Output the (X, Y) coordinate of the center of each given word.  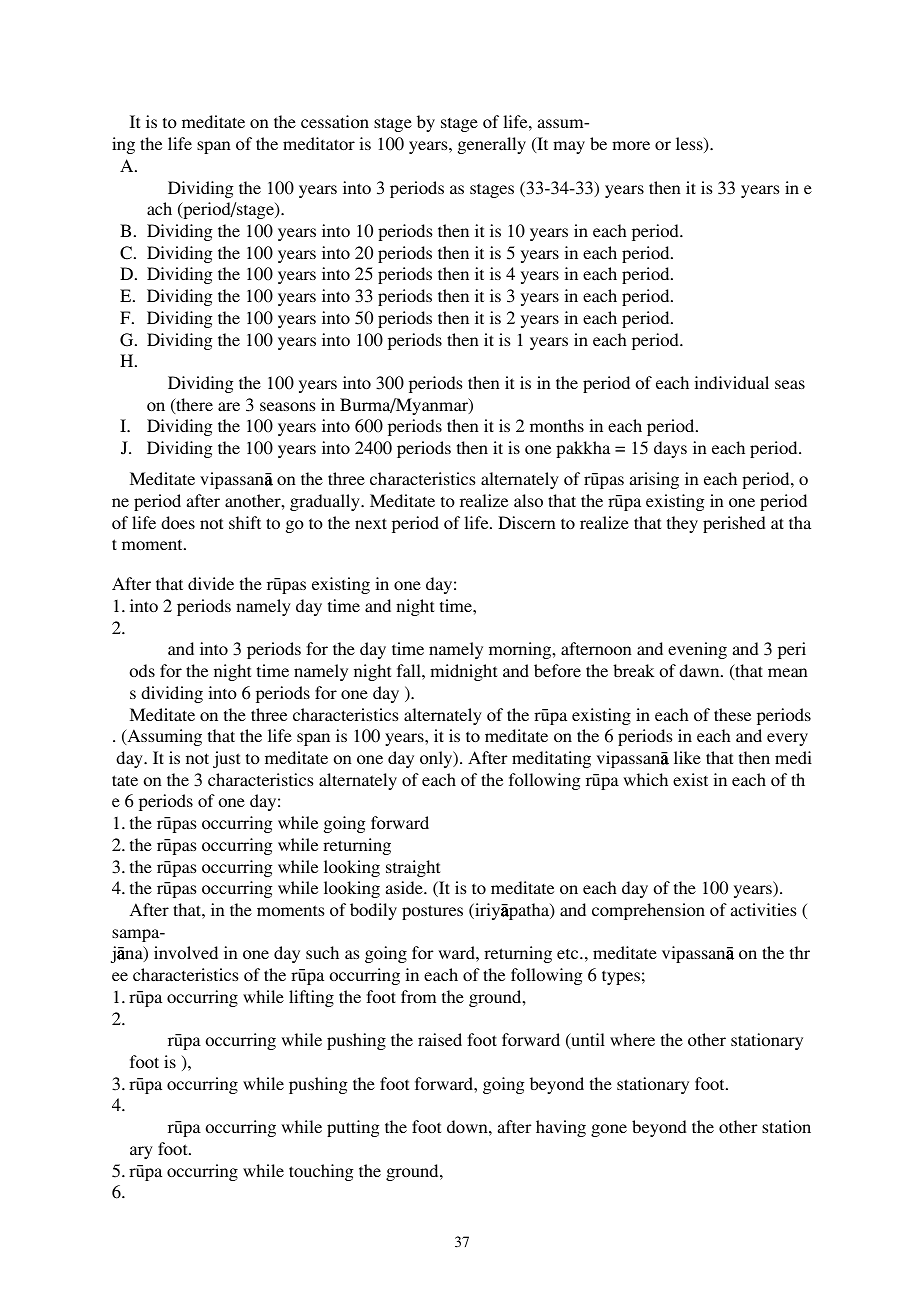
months (557, 425)
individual (732, 382)
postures (432, 912)
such (322, 952)
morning (521, 650)
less (690, 145)
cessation (335, 122)
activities (763, 910)
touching (321, 1172)
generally (492, 145)
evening (697, 650)
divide (211, 583)
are (229, 407)
